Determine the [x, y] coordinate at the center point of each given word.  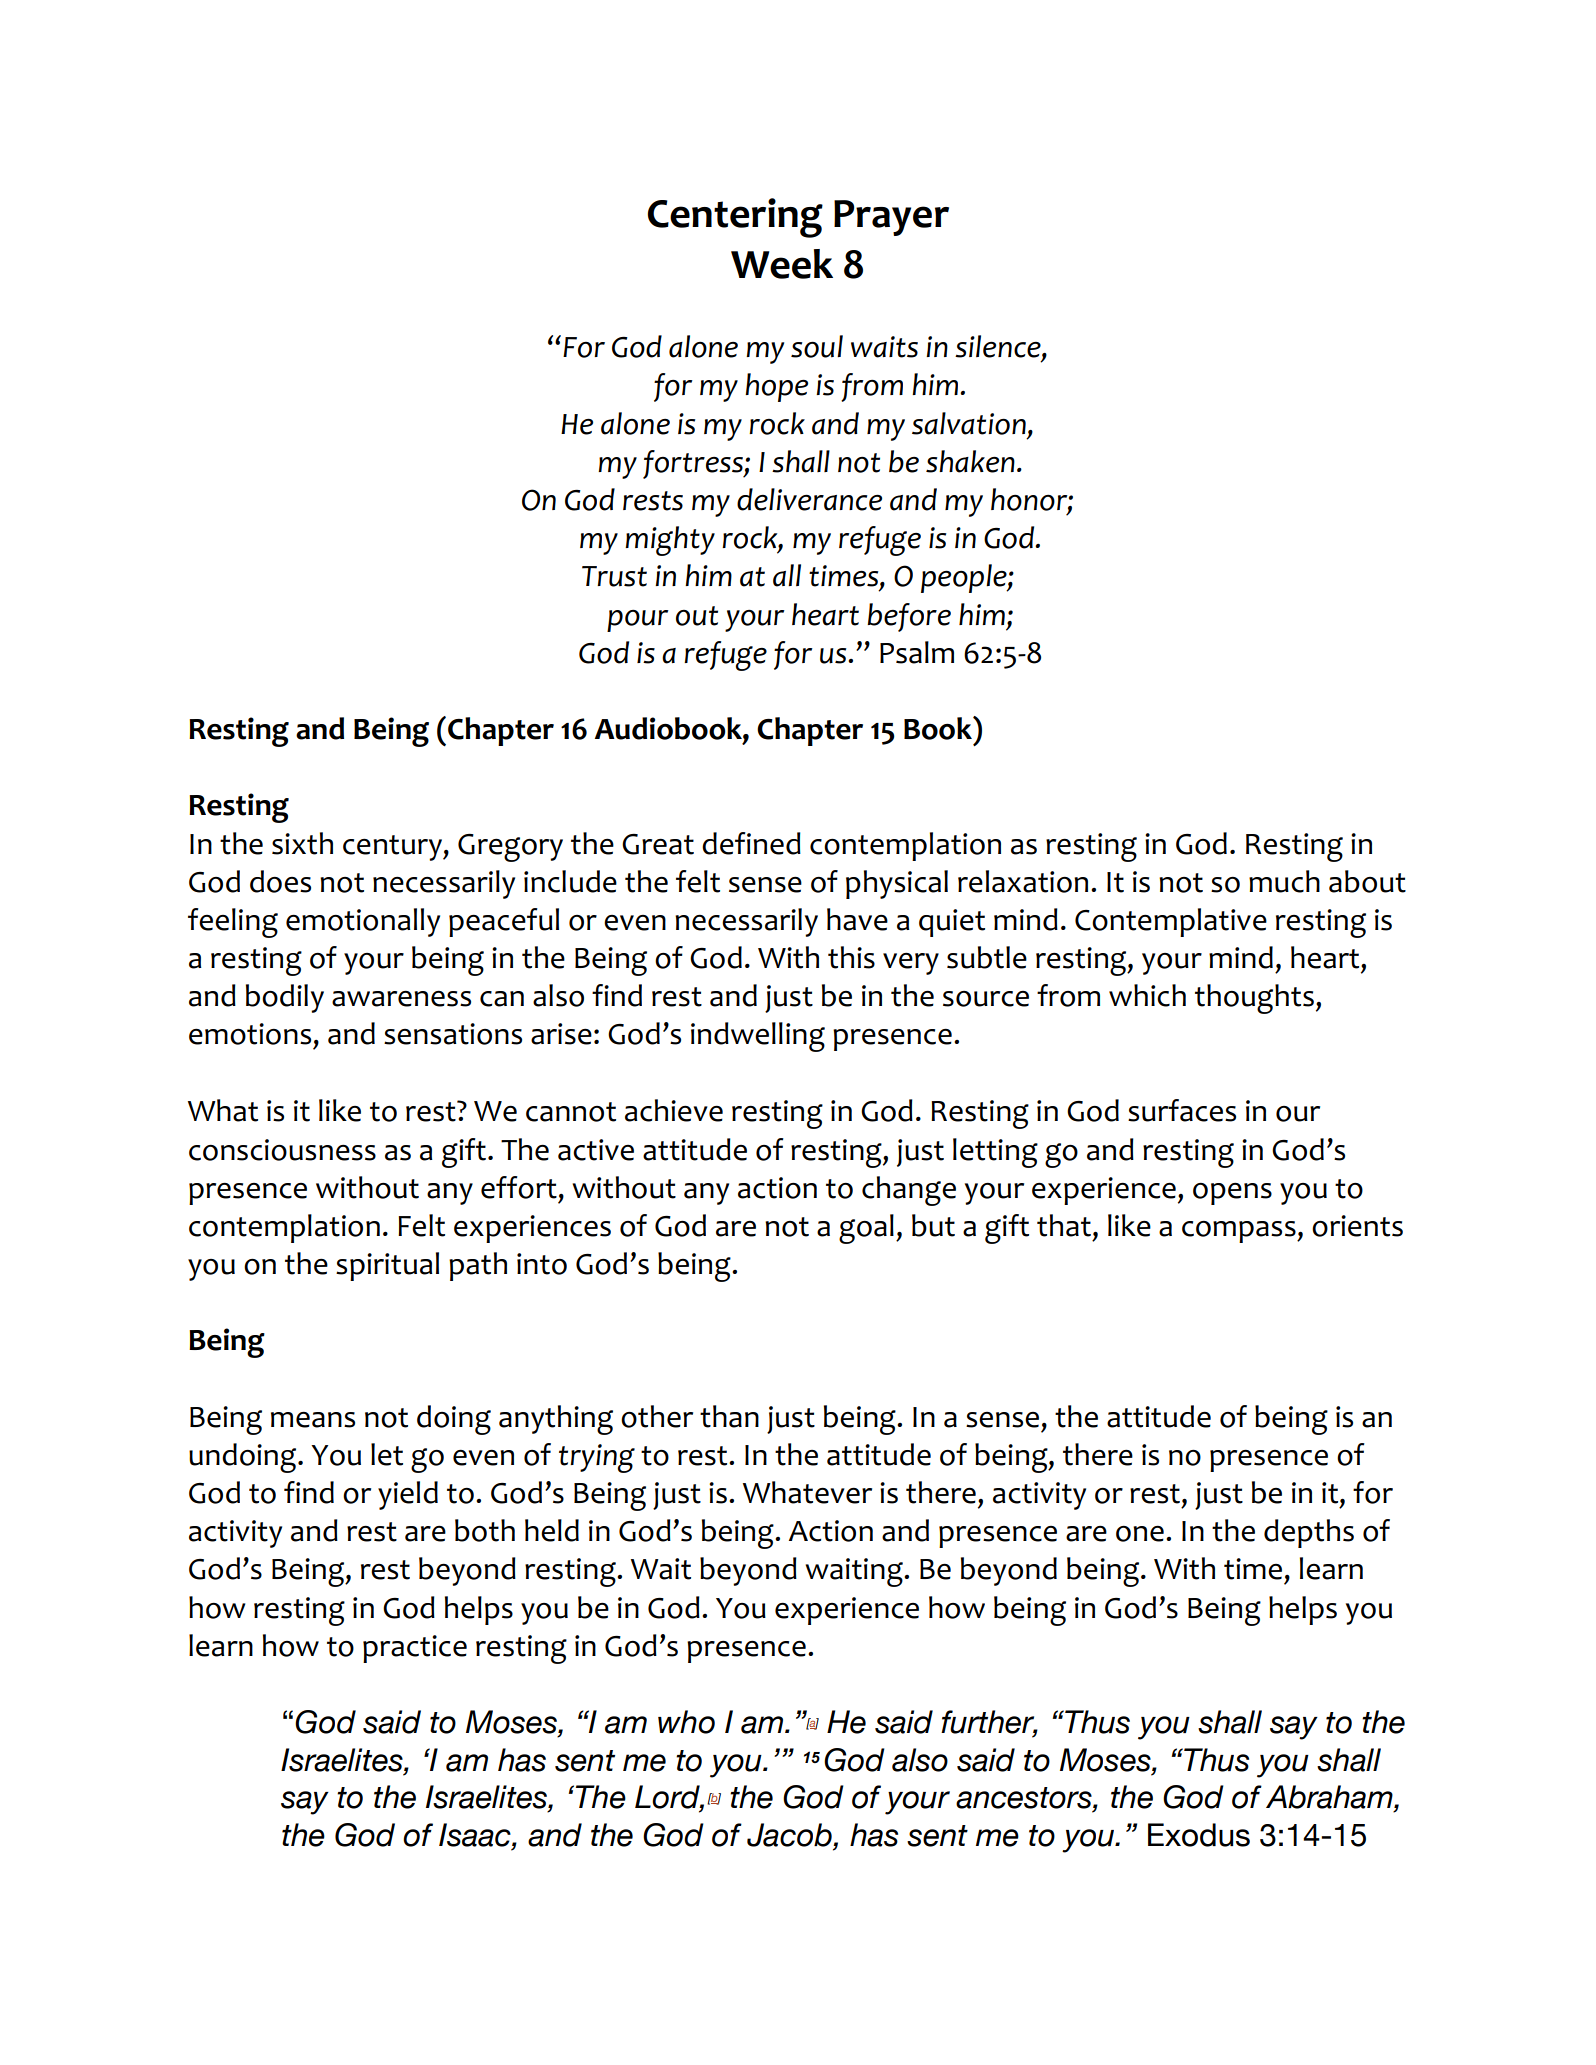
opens [1232, 1194]
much [1284, 881]
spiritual [387, 1266]
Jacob [790, 1835]
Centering [735, 218]
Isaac [476, 1836]
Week [782, 264]
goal [866, 1229]
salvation [969, 423]
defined [751, 843]
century [393, 848]
